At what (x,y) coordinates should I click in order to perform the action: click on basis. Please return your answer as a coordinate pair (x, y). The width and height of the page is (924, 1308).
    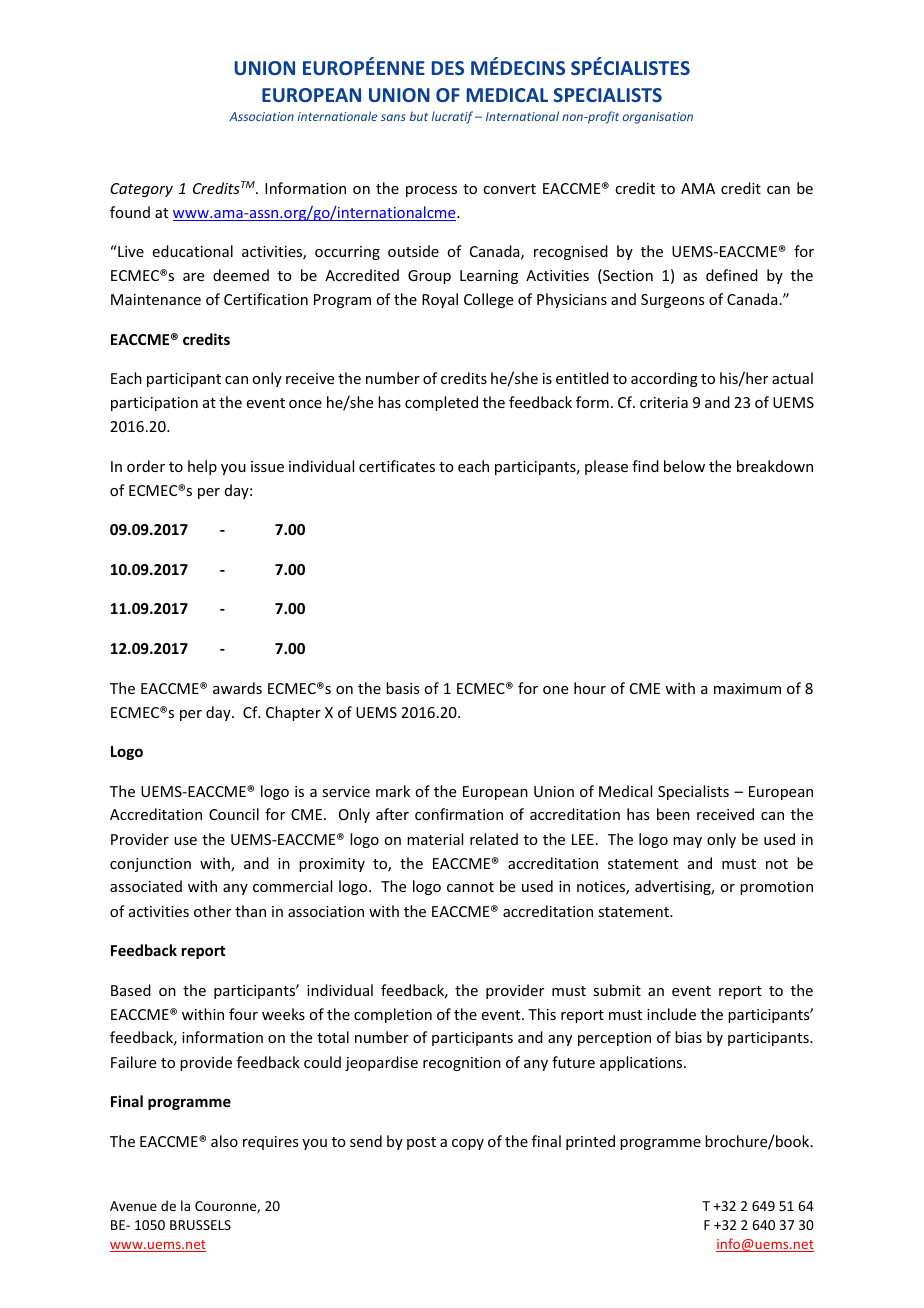
    Looking at the image, I should click on (402, 688).
